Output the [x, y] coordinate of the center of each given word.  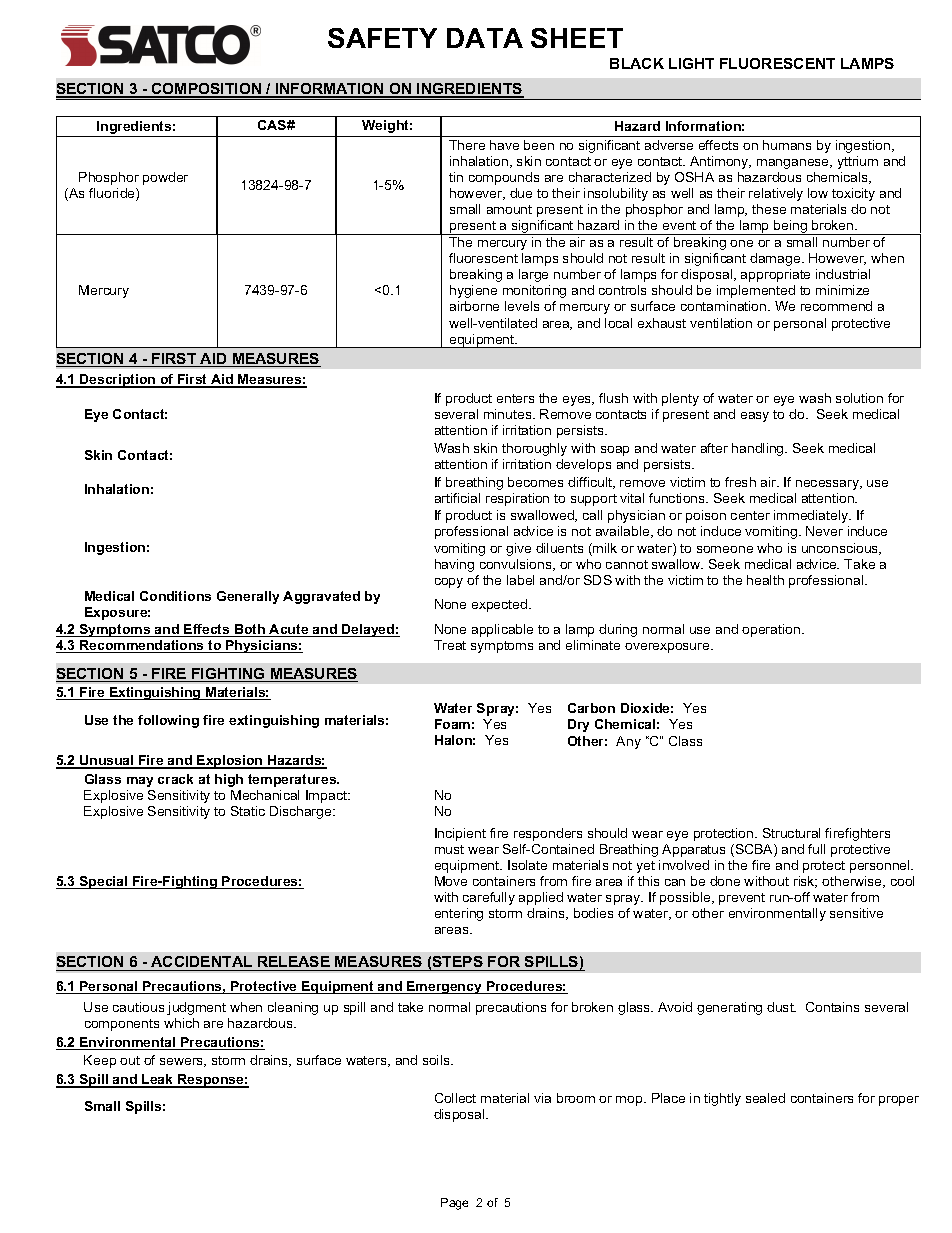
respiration [517, 499]
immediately [812, 516]
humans [787, 145]
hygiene [473, 291]
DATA [485, 38]
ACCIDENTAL [202, 963]
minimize [842, 290]
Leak [158, 1080]
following [168, 721]
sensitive [856, 913]
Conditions [175, 596]
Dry [578, 725]
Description [118, 381]
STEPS [458, 963]
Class [685, 741]
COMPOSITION [207, 90]
